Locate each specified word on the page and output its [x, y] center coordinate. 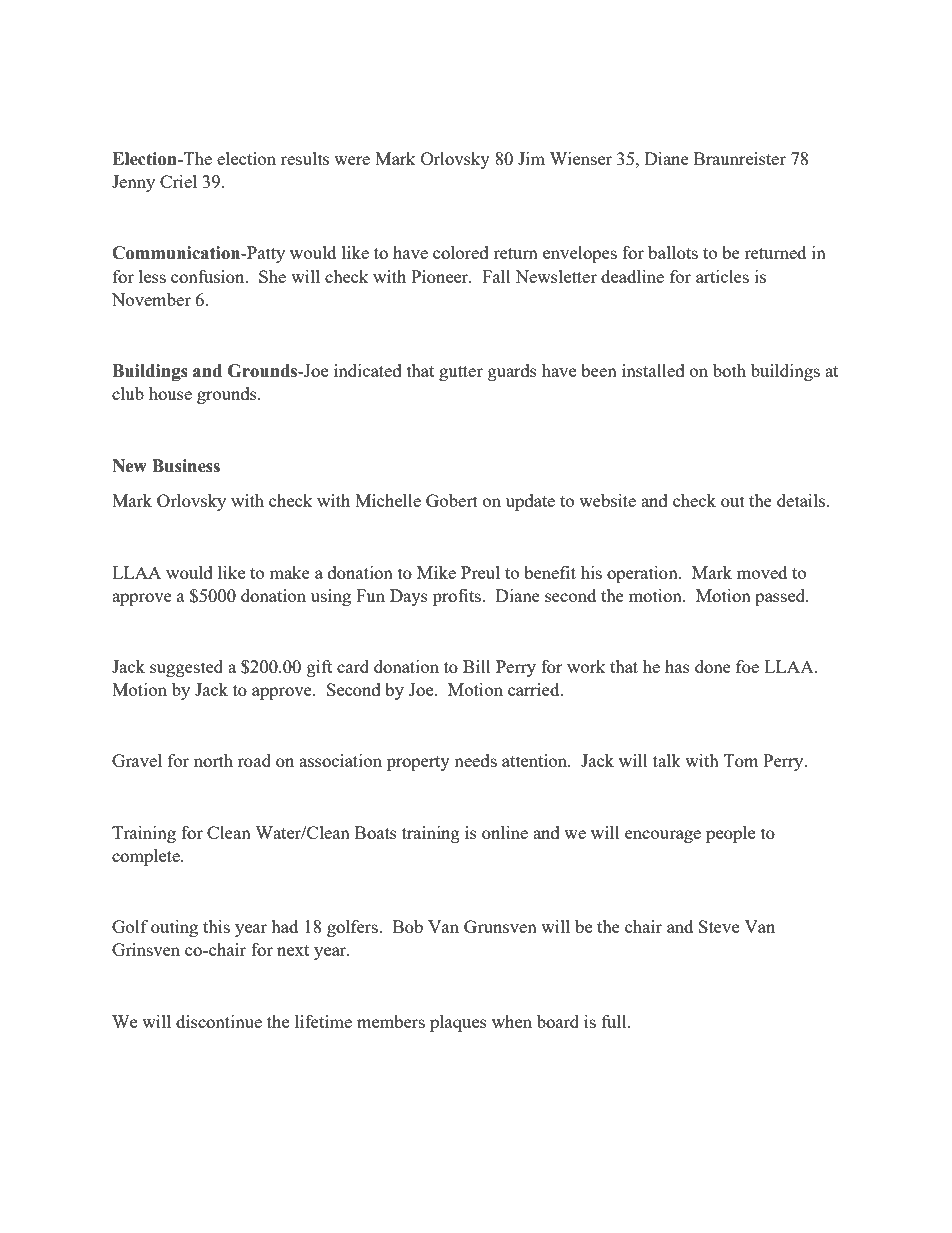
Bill [477, 666]
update [530, 502]
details [802, 500]
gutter [461, 373]
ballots [673, 252]
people [730, 834]
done [713, 666]
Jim [531, 158]
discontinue [219, 1021]
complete [147, 857]
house [170, 393]
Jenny [133, 183]
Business [186, 466]
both [729, 370]
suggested [186, 668]
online [505, 832]
